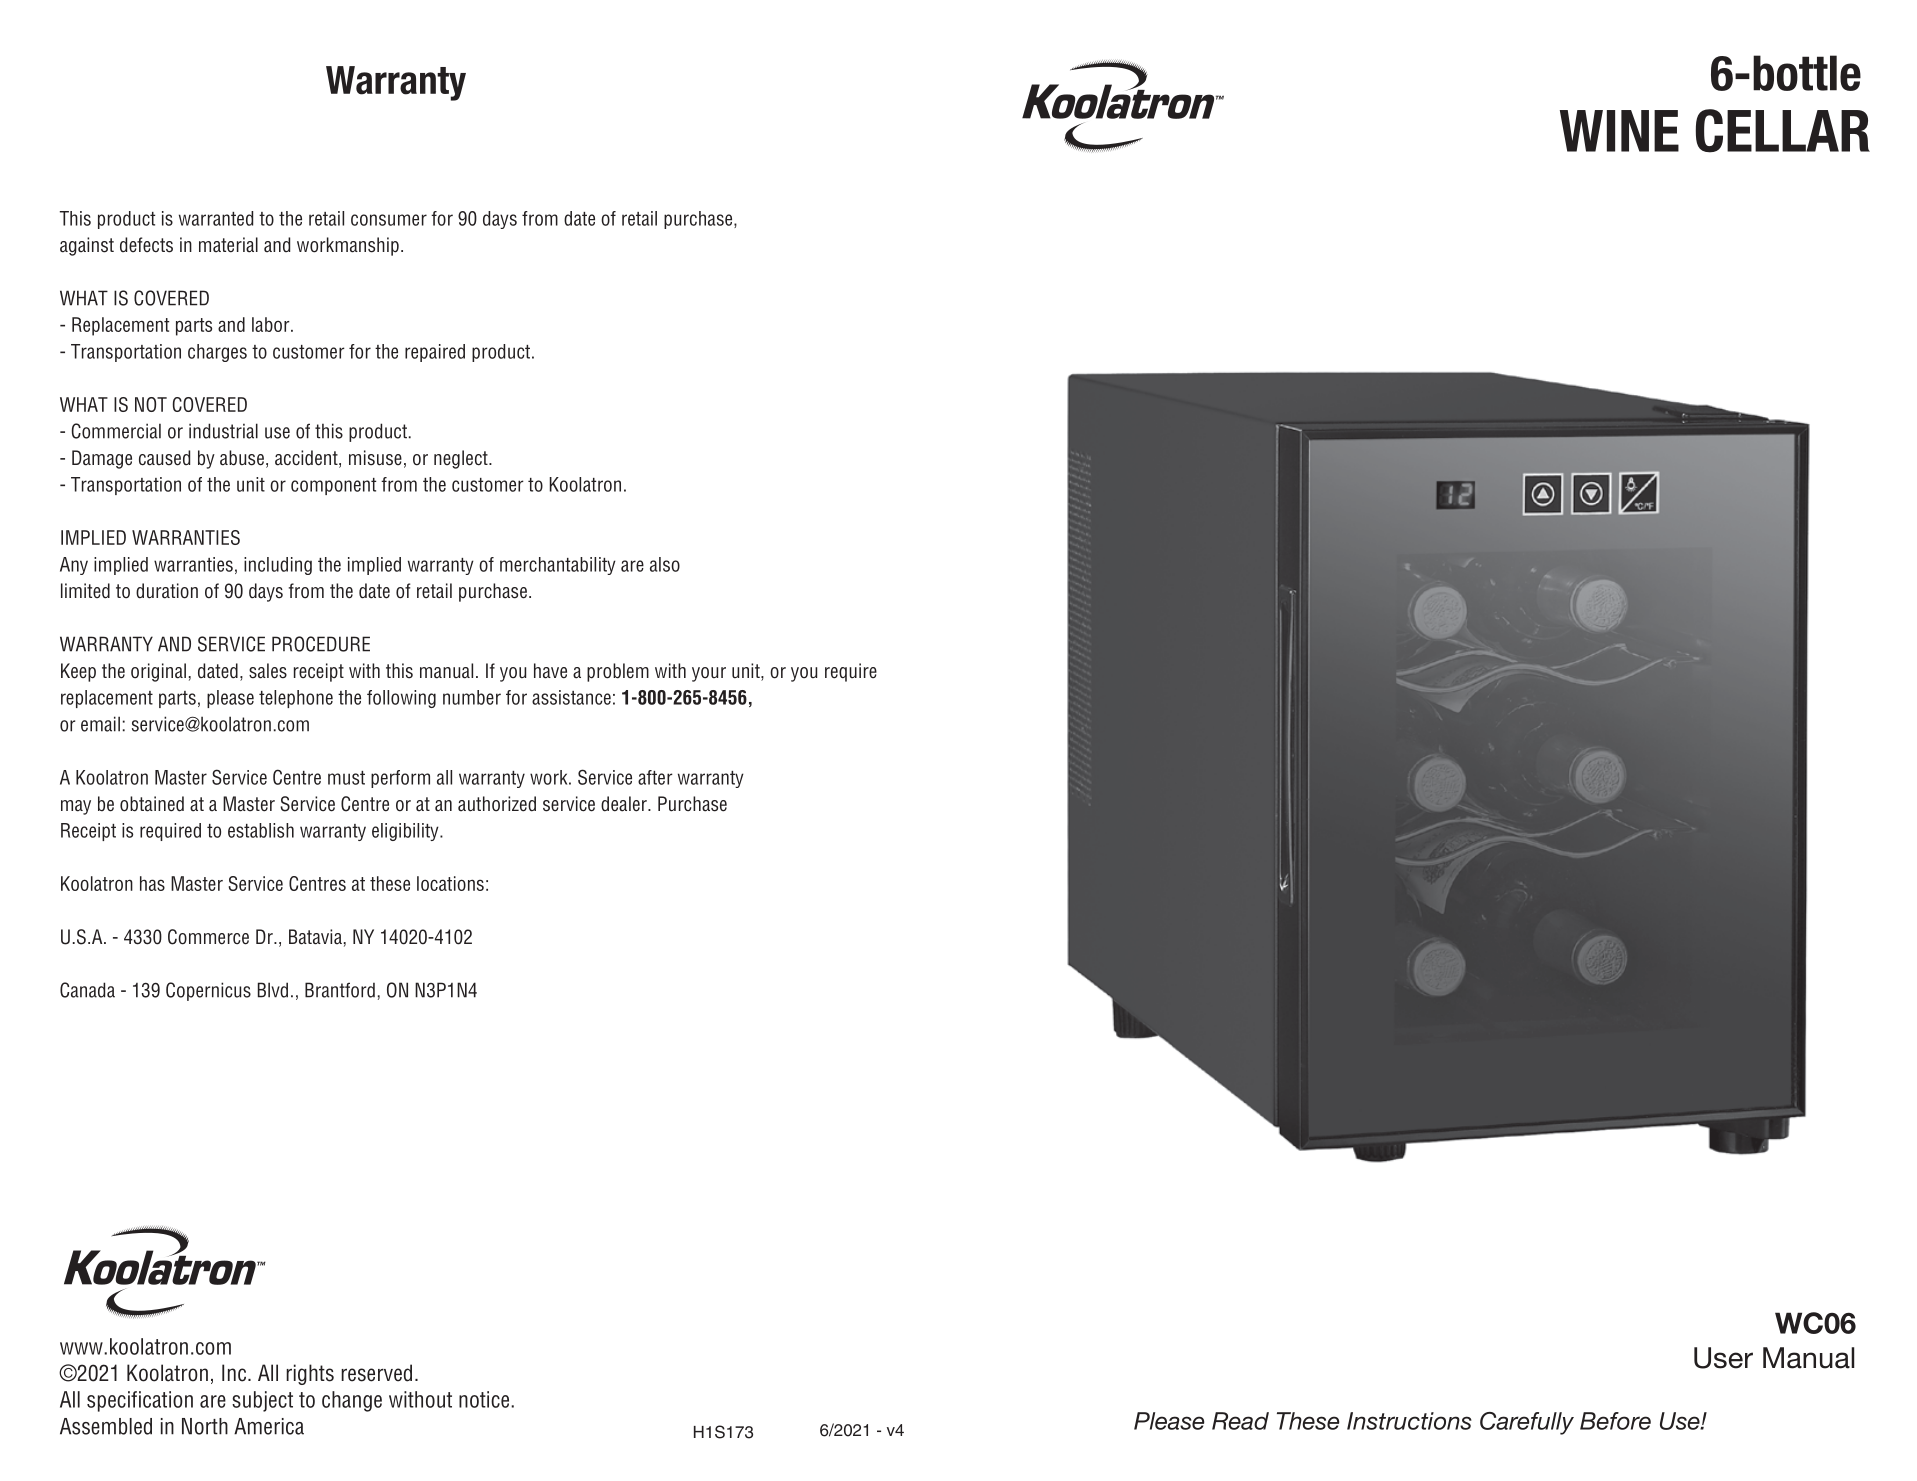  Describe the element at coordinates (346, 778) in the screenshot. I see `must` at that location.
